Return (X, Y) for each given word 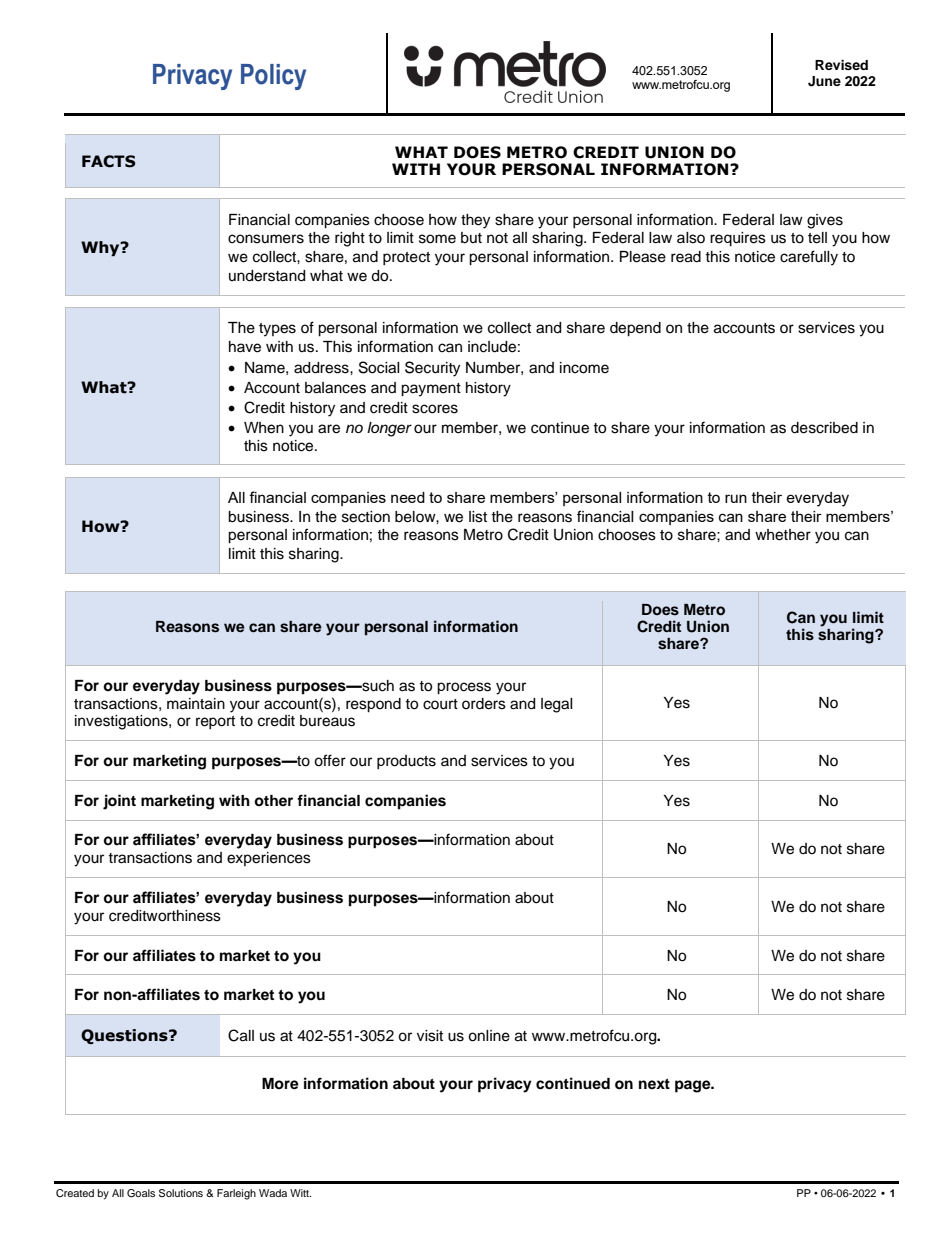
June (824, 81)
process (464, 688)
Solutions (181, 1193)
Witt (300, 1193)
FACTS (109, 161)
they (475, 221)
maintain (196, 704)
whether (783, 535)
